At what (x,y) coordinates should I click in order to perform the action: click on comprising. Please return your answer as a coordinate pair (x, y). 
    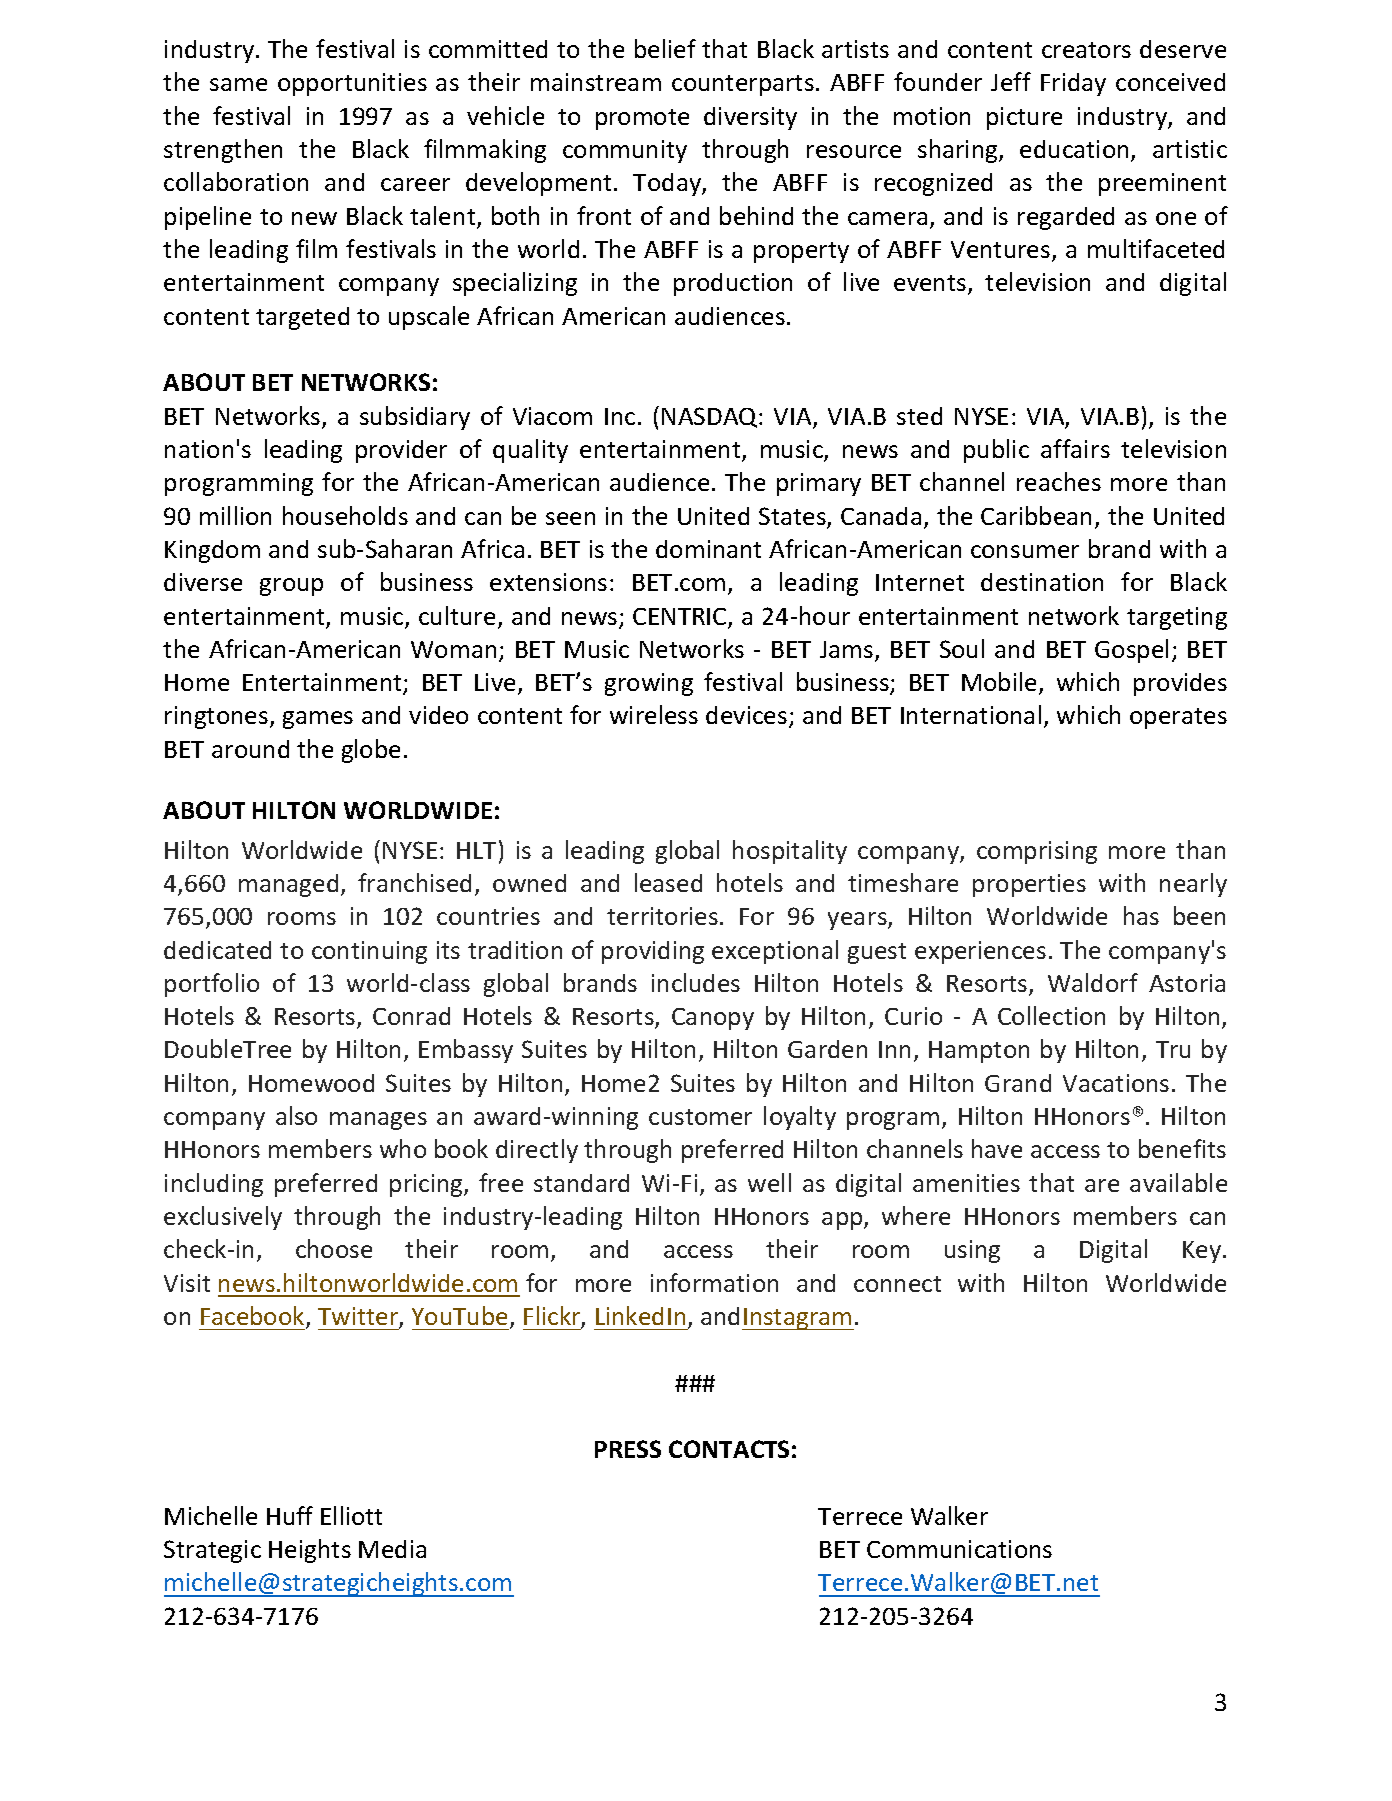
    Looking at the image, I should click on (1037, 852).
